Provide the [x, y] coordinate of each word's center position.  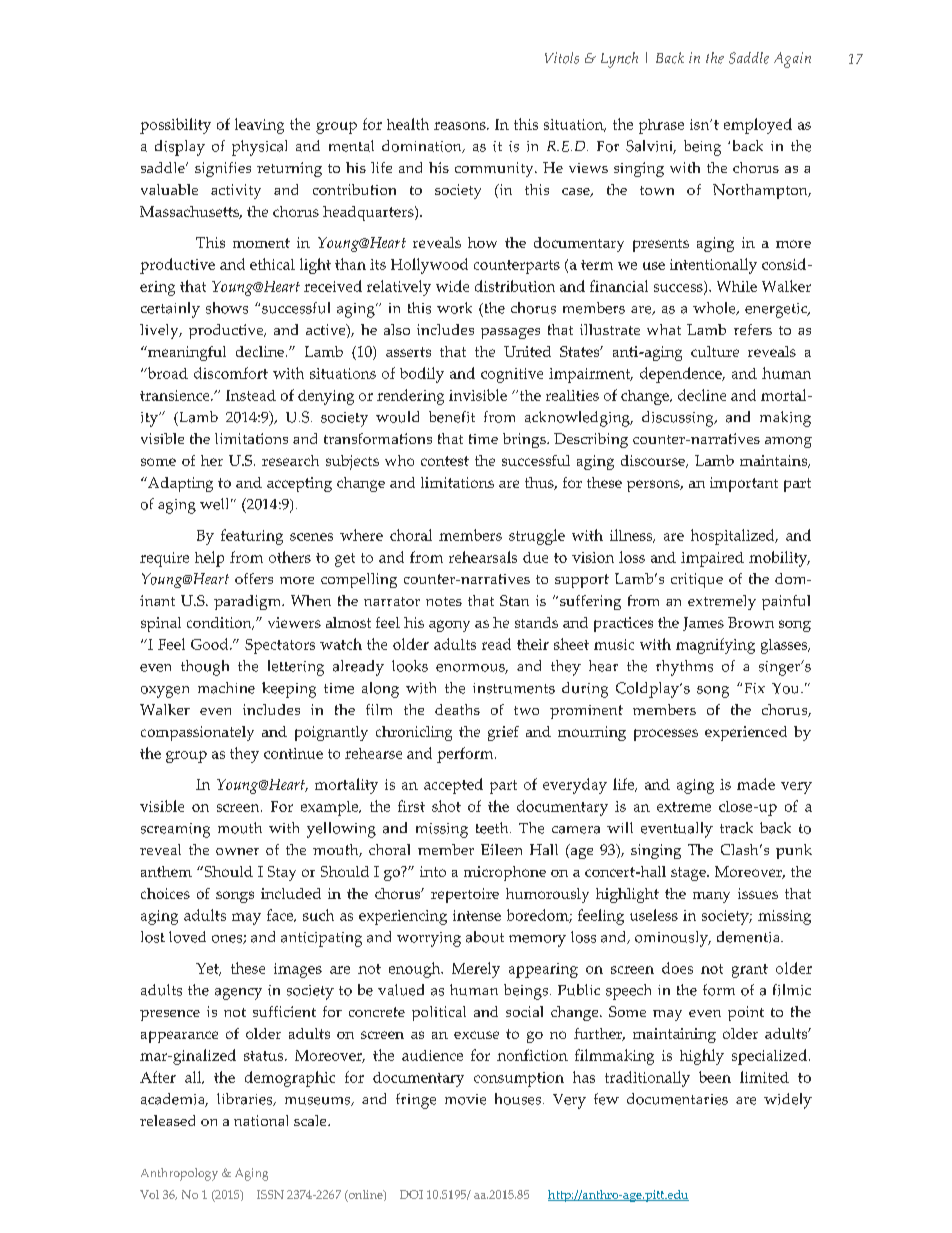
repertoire [465, 895]
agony [449, 626]
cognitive [512, 375]
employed [758, 126]
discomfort [231, 373]
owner [237, 851]
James [703, 624]
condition [220, 623]
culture [715, 351]
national [261, 1120]
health [408, 124]
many [711, 897]
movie [465, 1099]
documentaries [677, 1099]
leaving [259, 126]
